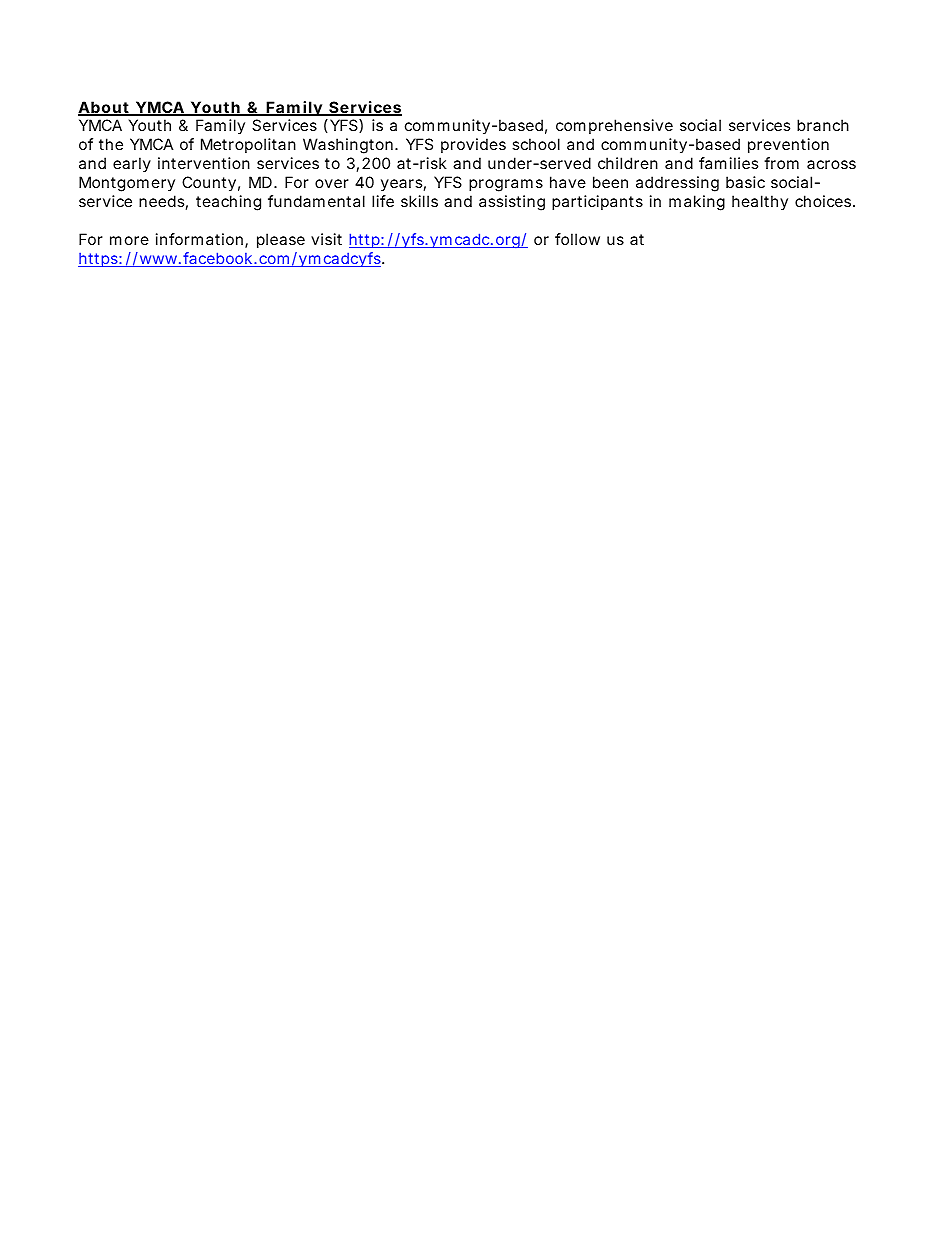 This document has height=1233, width=952. Describe the element at coordinates (614, 126) in the document. I see `comprehensive` at that location.
